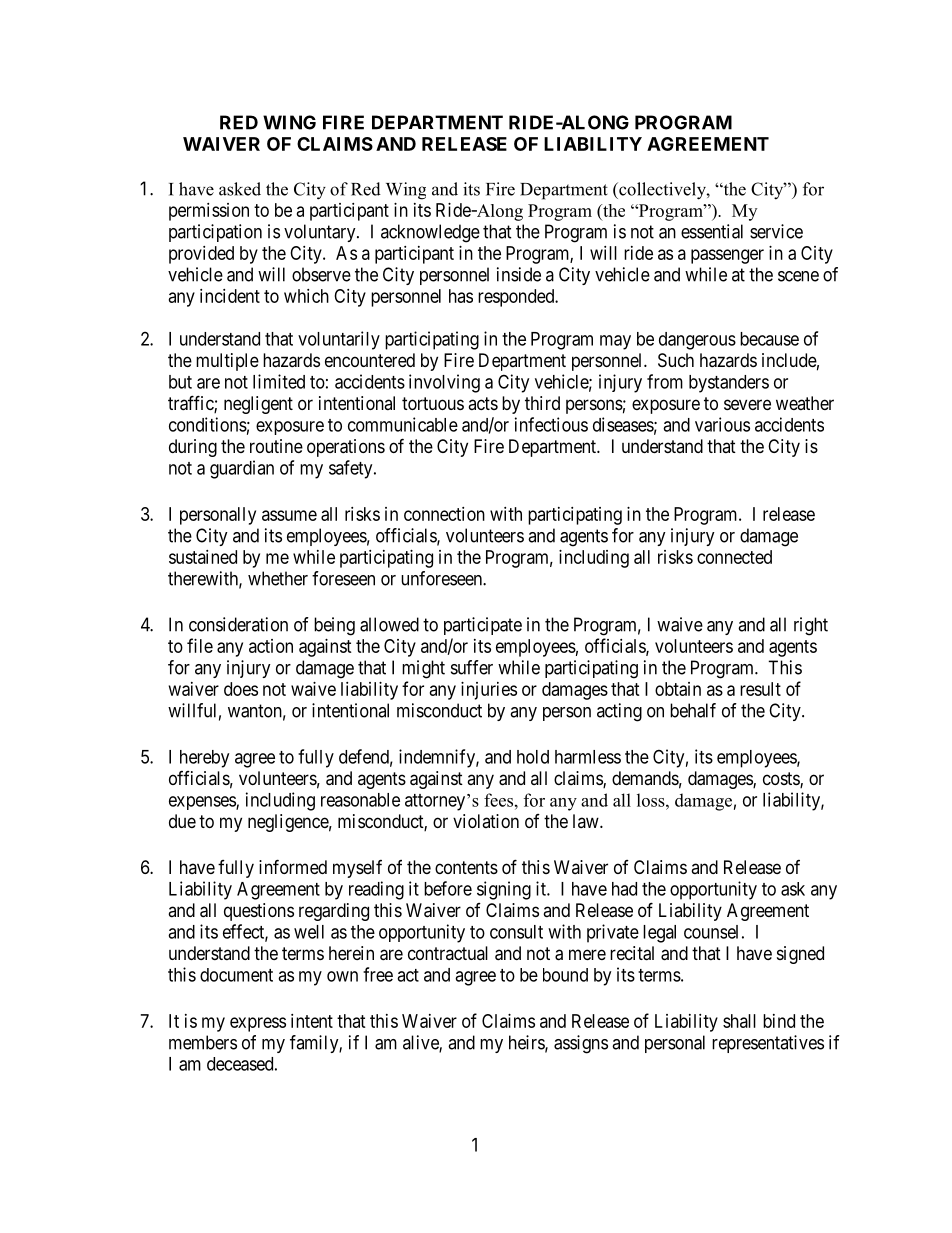 This document has width=952, height=1233. What do you see at coordinates (782, 780) in the document?
I see `costs` at bounding box center [782, 780].
